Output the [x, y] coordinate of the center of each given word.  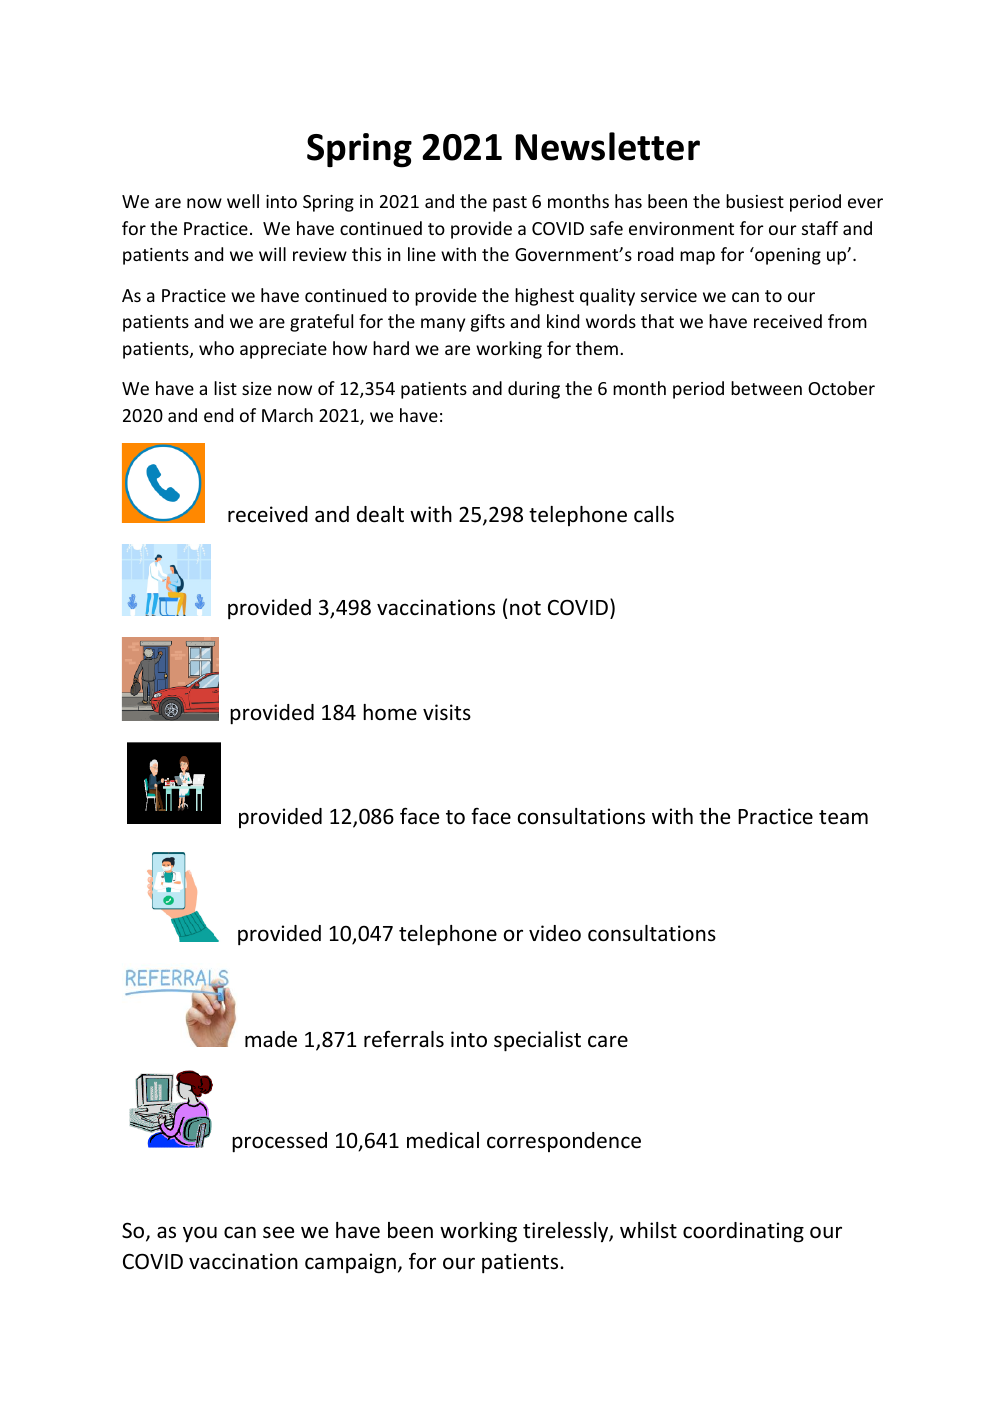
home [390, 712]
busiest [755, 201]
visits [447, 712]
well [243, 201]
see [278, 1232]
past [510, 204]
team [843, 817]
